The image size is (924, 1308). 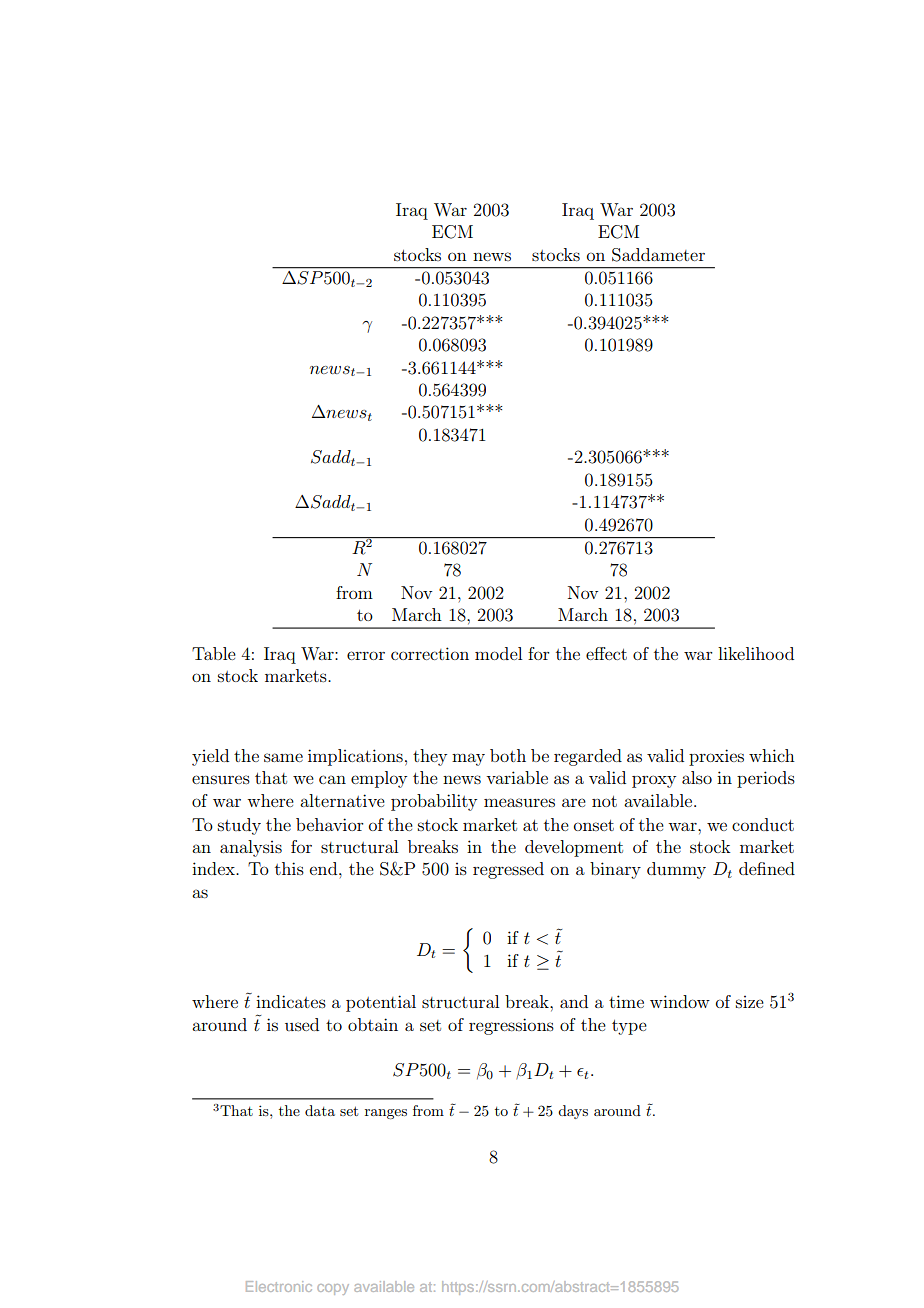 What do you see at coordinates (756, 653) in the image?
I see `likelihood` at bounding box center [756, 653].
